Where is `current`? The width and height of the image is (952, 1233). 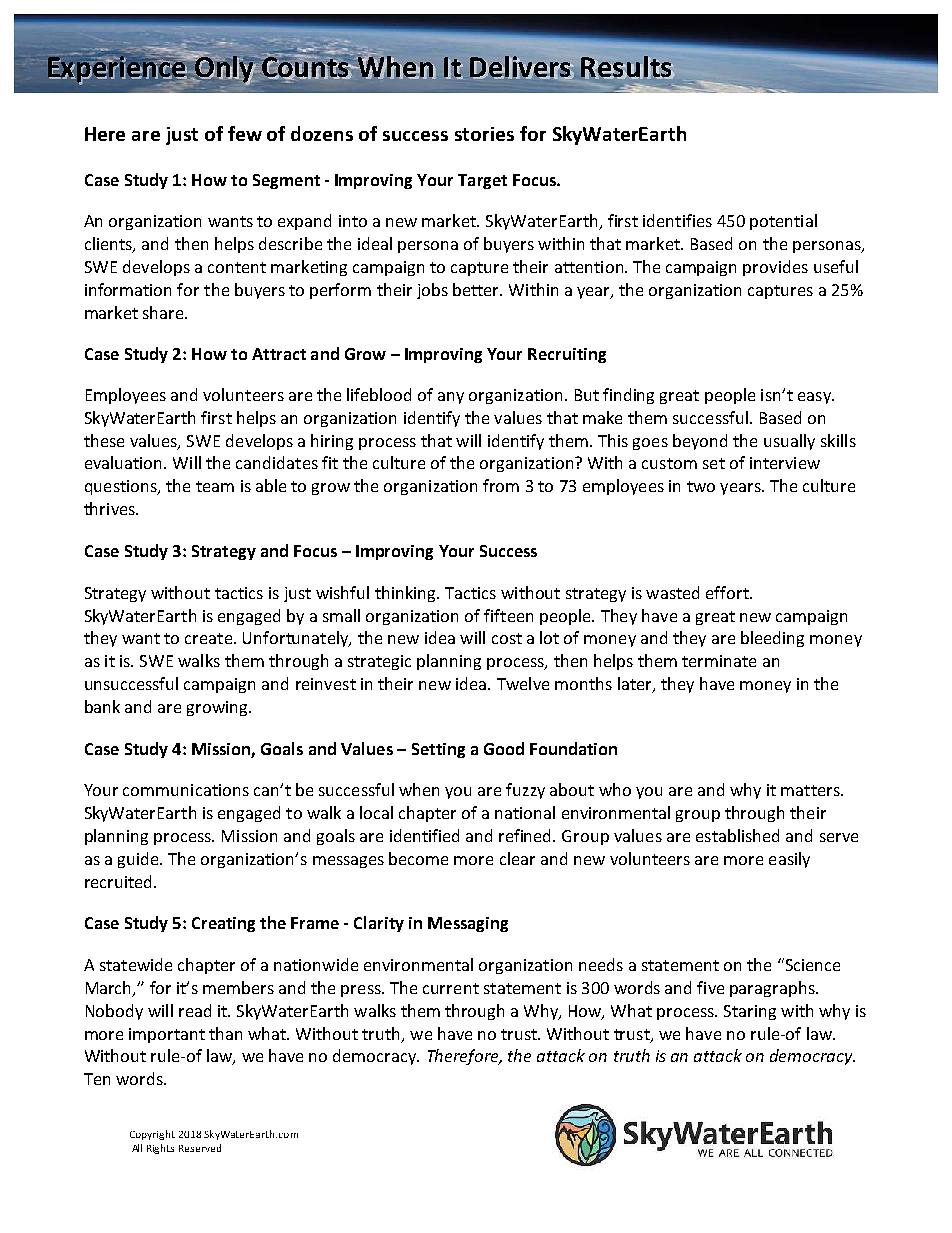
current is located at coordinates (451, 988).
